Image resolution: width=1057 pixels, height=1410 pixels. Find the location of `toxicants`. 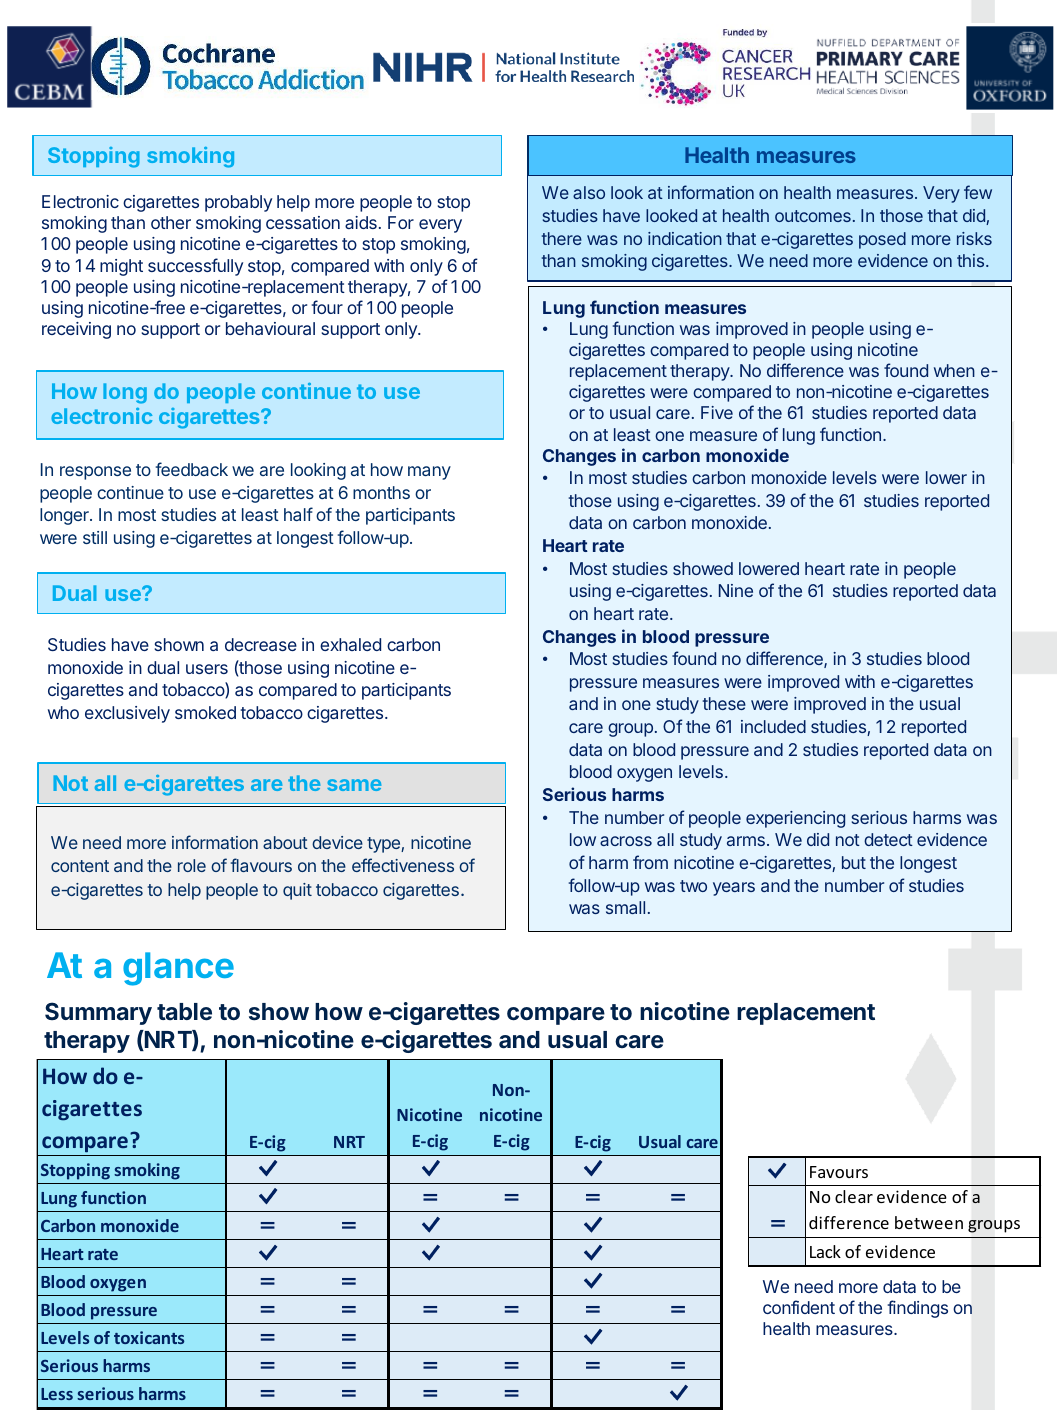

toxicants is located at coordinates (149, 1337).
